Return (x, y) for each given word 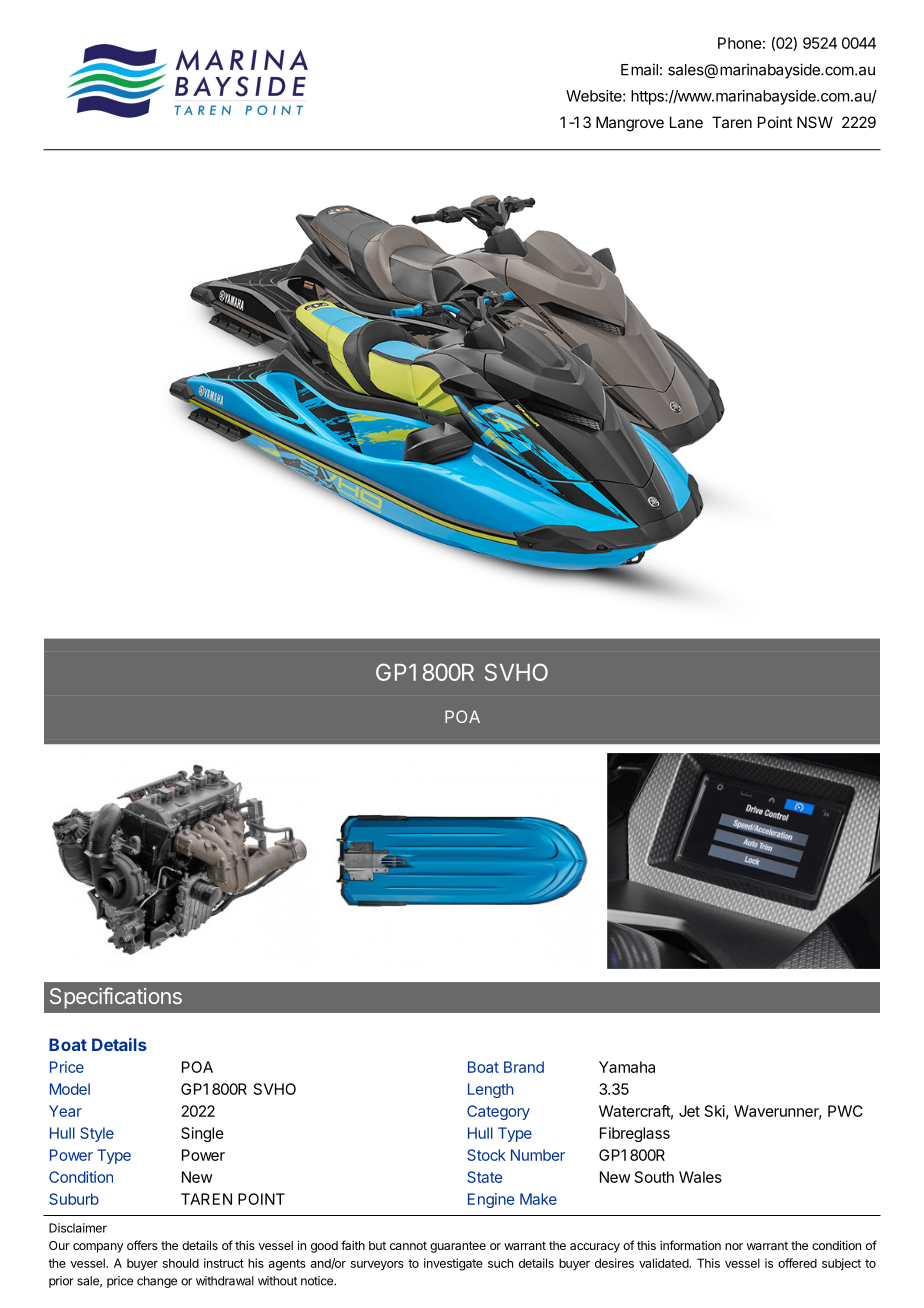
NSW (815, 122)
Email (639, 69)
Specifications (116, 998)
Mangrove (630, 124)
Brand (524, 1067)
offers (142, 1245)
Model (70, 1089)
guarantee (458, 1247)
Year (65, 1111)
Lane (686, 122)
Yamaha (627, 1067)
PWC (845, 1111)
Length (490, 1090)
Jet (689, 1111)
